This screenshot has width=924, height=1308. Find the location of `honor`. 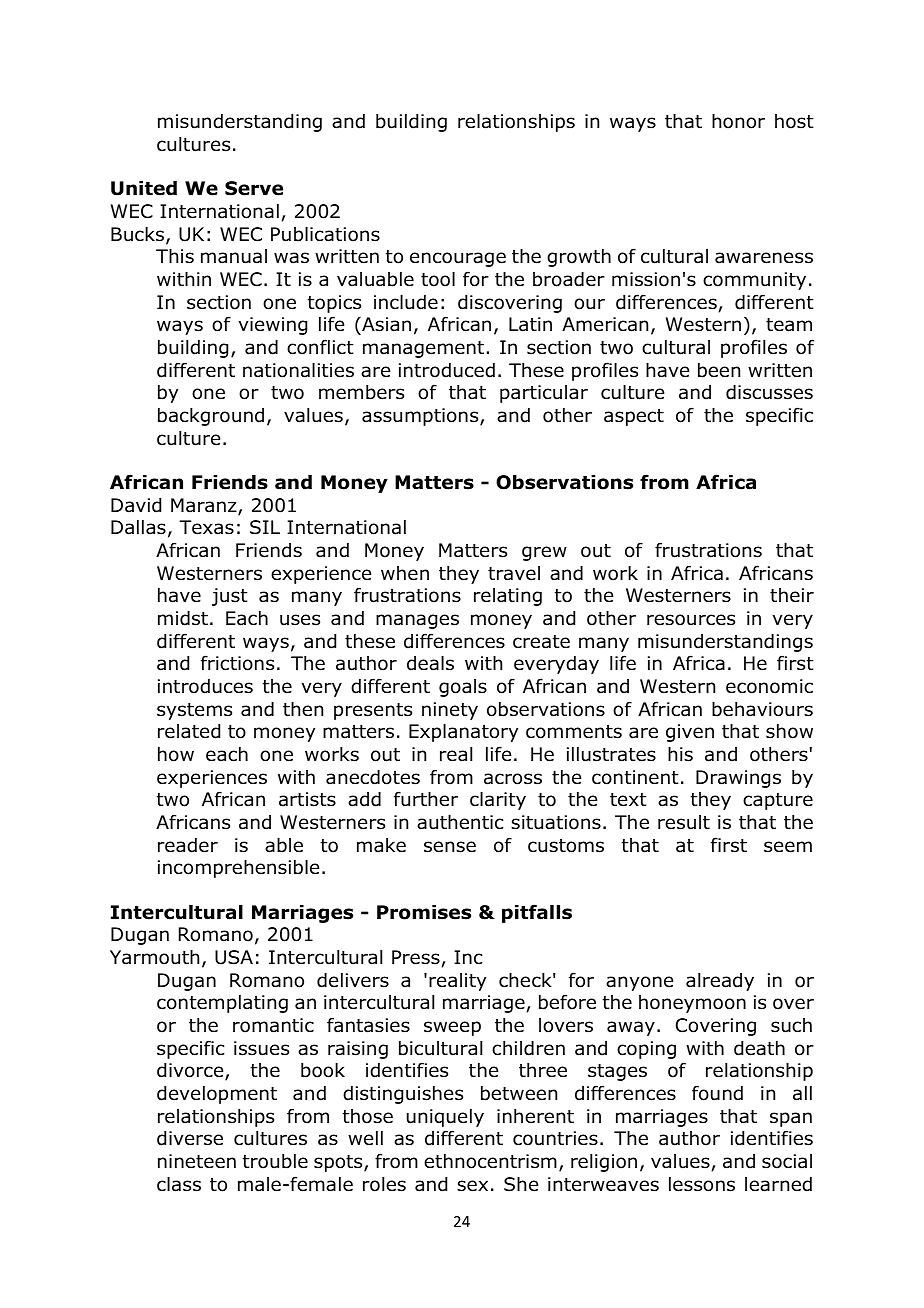

honor is located at coordinates (738, 121).
